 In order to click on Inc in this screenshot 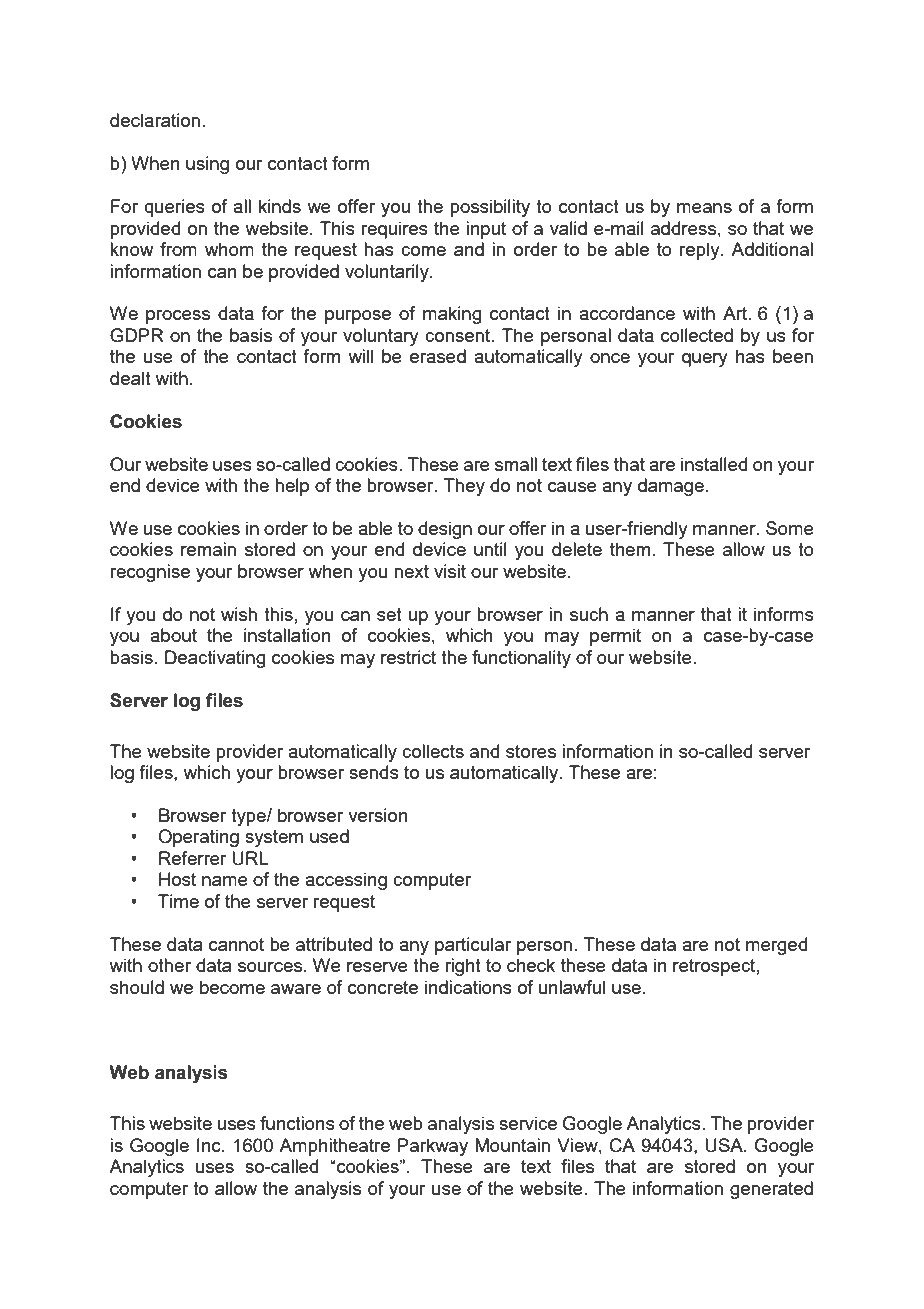, I will do `click(210, 1145)`.
